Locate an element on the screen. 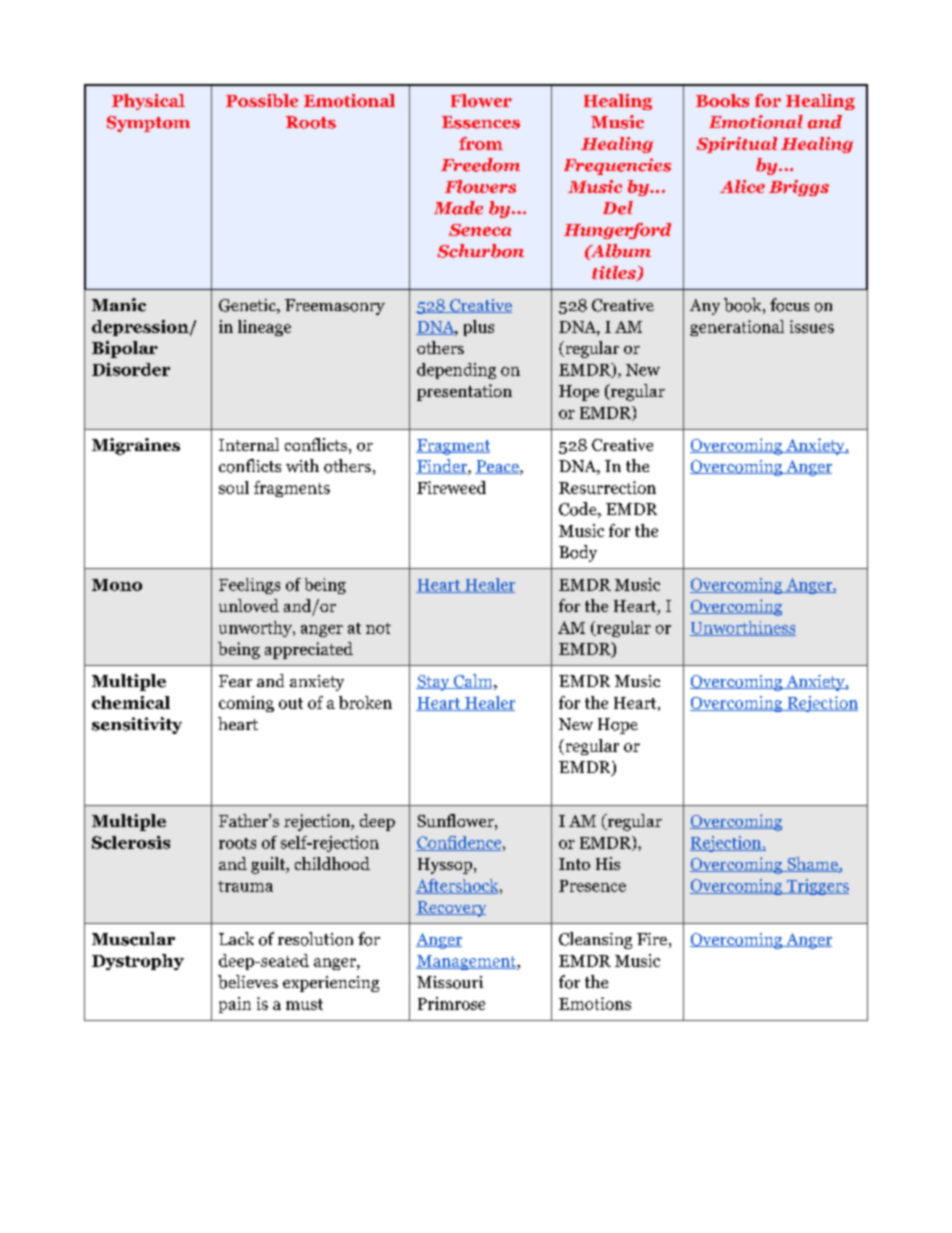 The width and height of the screenshot is (952, 1233). Essences is located at coordinates (481, 122).
